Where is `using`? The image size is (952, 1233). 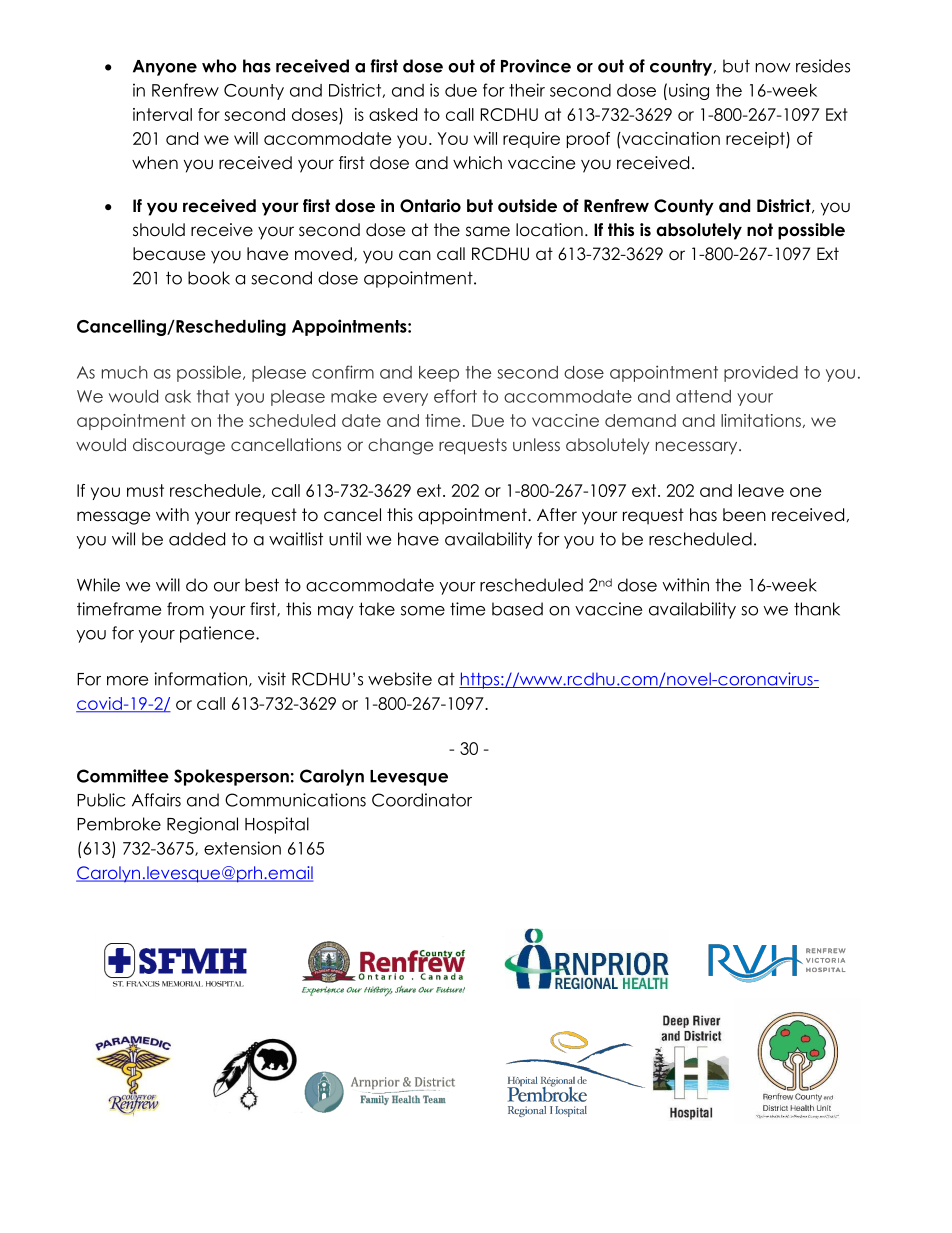
using is located at coordinates (689, 91).
